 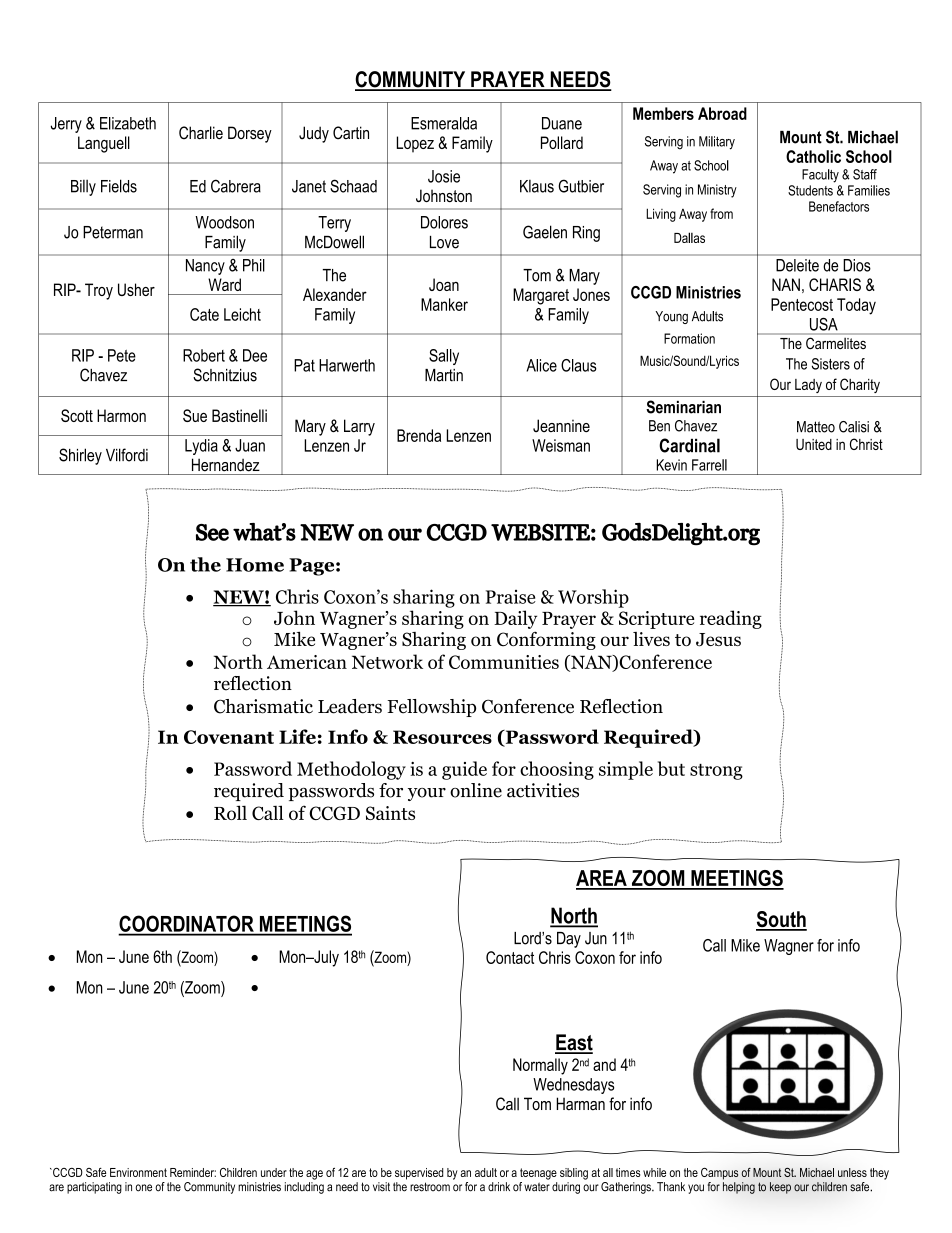 I want to click on Environment, so click(x=138, y=1172).
